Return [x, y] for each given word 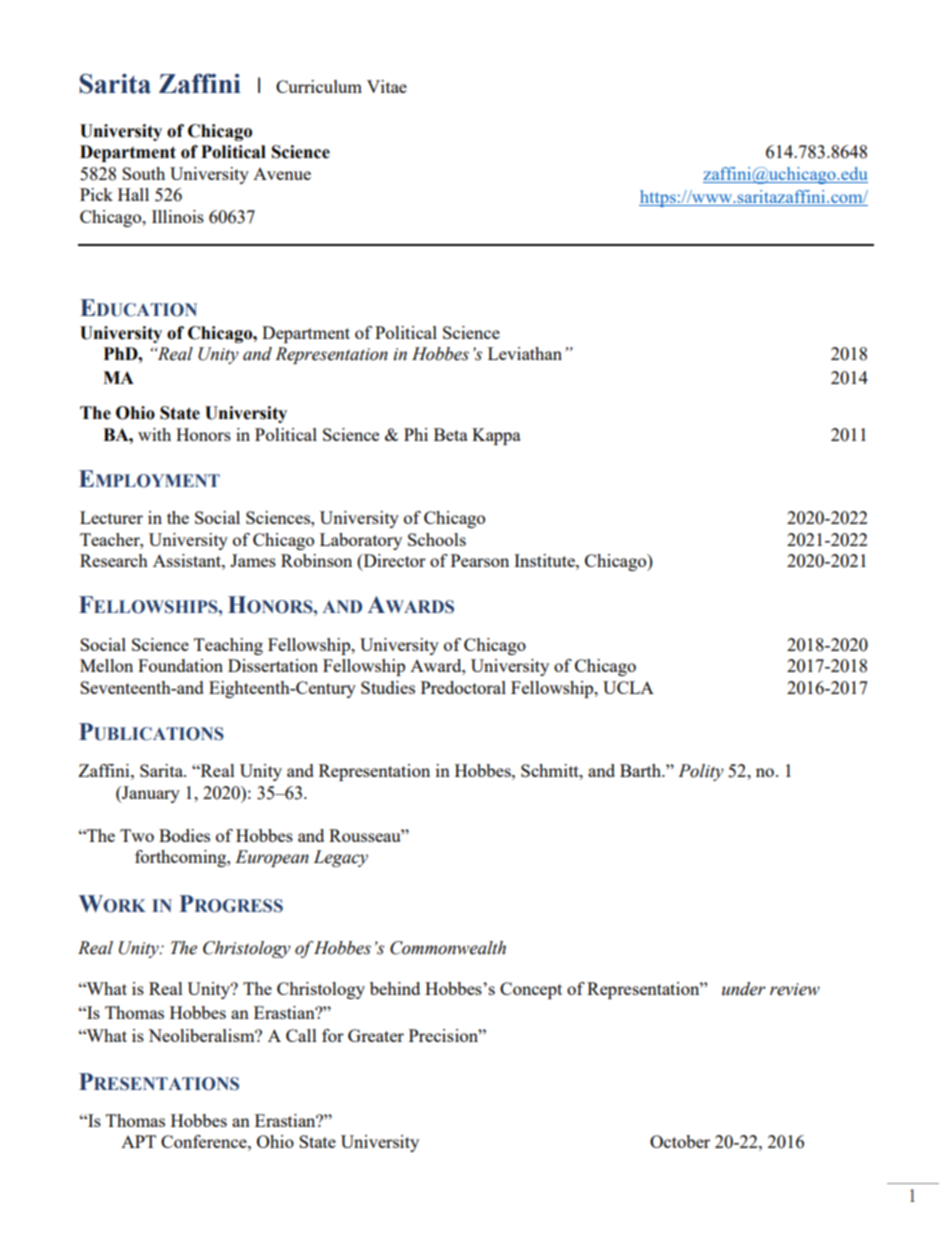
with [154, 434]
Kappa [496, 436]
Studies [388, 687]
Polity [701, 772]
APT [138, 1141]
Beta [451, 434]
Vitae [387, 86]
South [143, 173]
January [150, 794]
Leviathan [525, 353]
